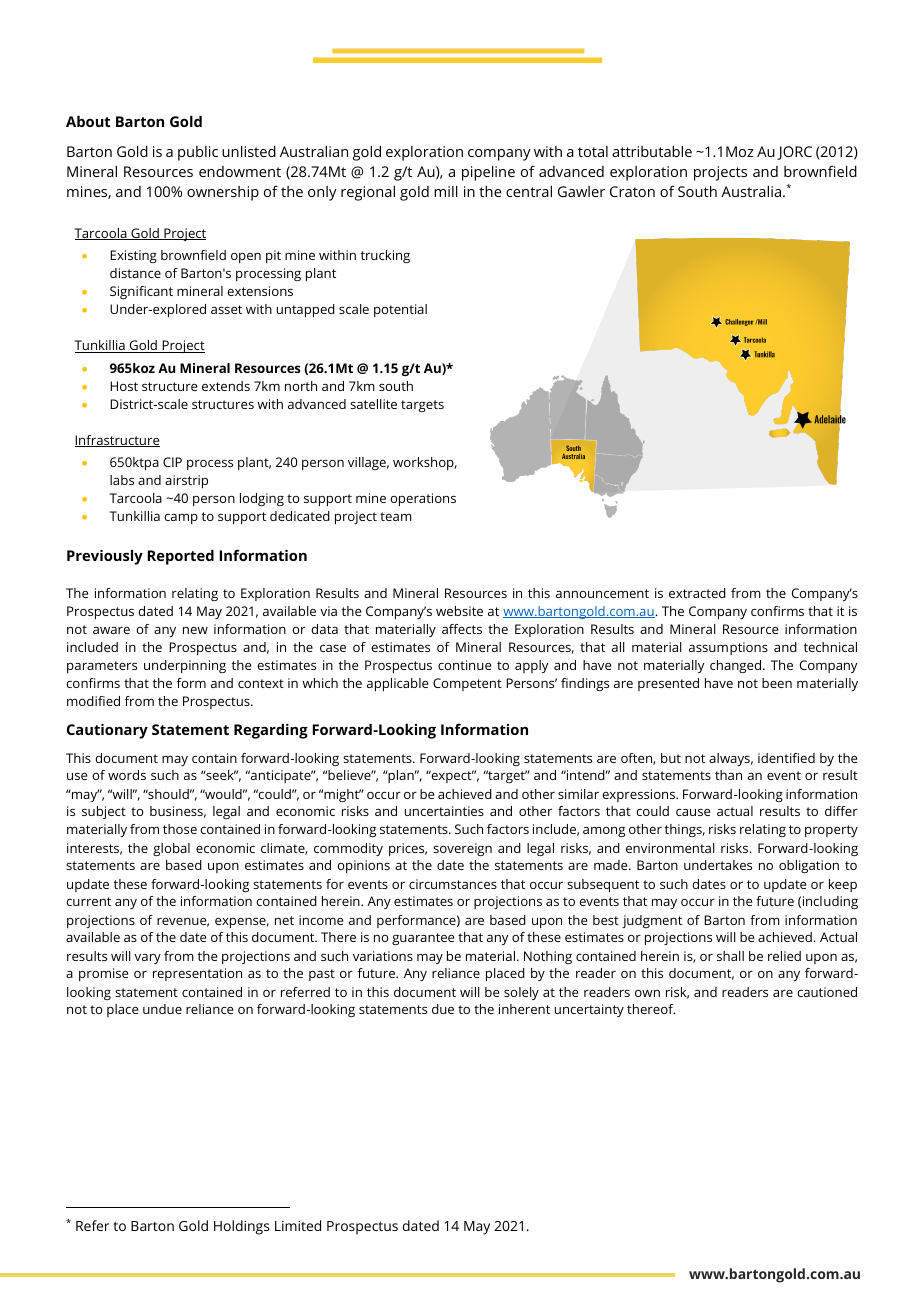 The width and height of the screenshot is (924, 1309). I want to click on Holdings, so click(241, 1227).
